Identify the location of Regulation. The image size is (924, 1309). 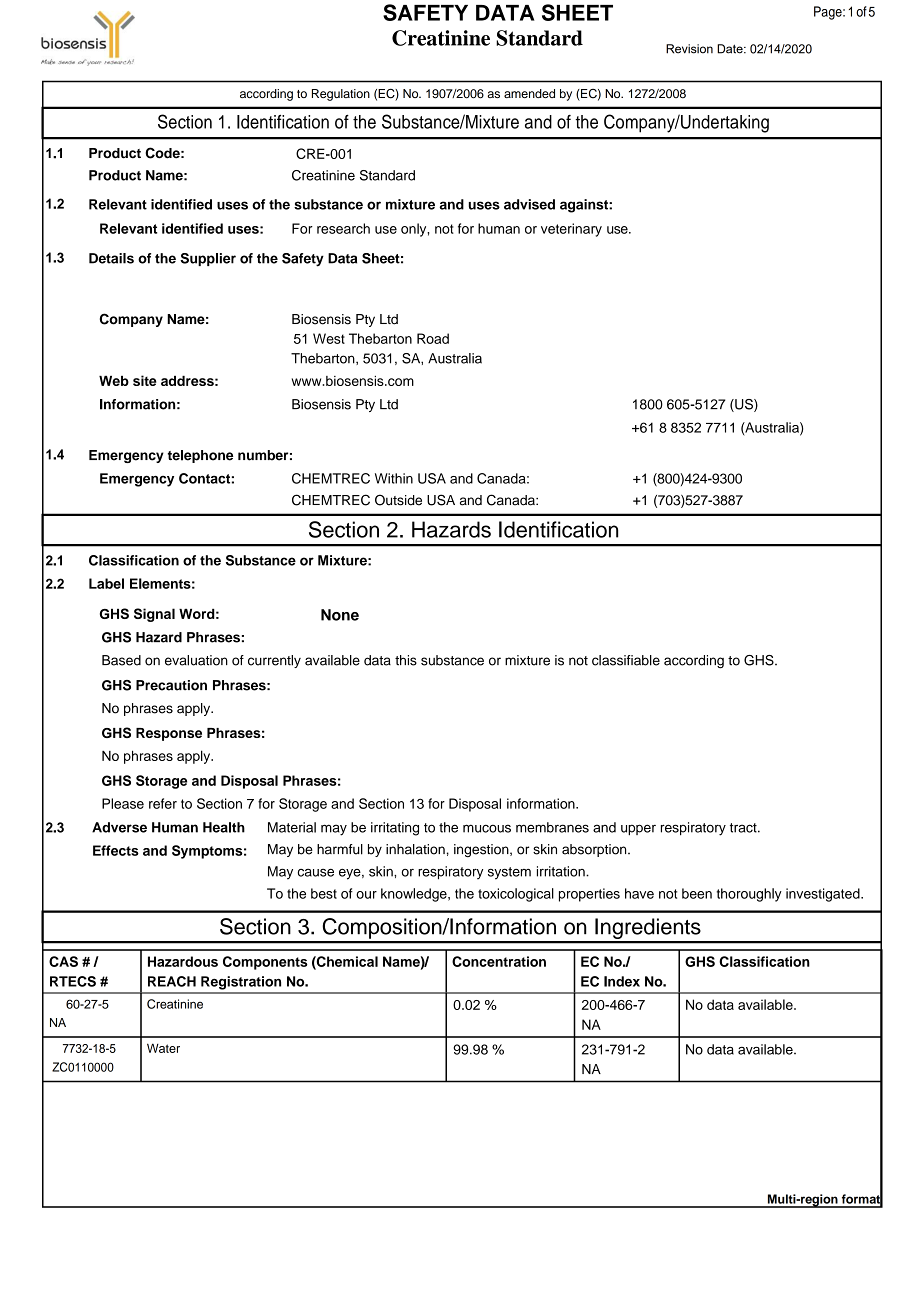
(341, 95).
